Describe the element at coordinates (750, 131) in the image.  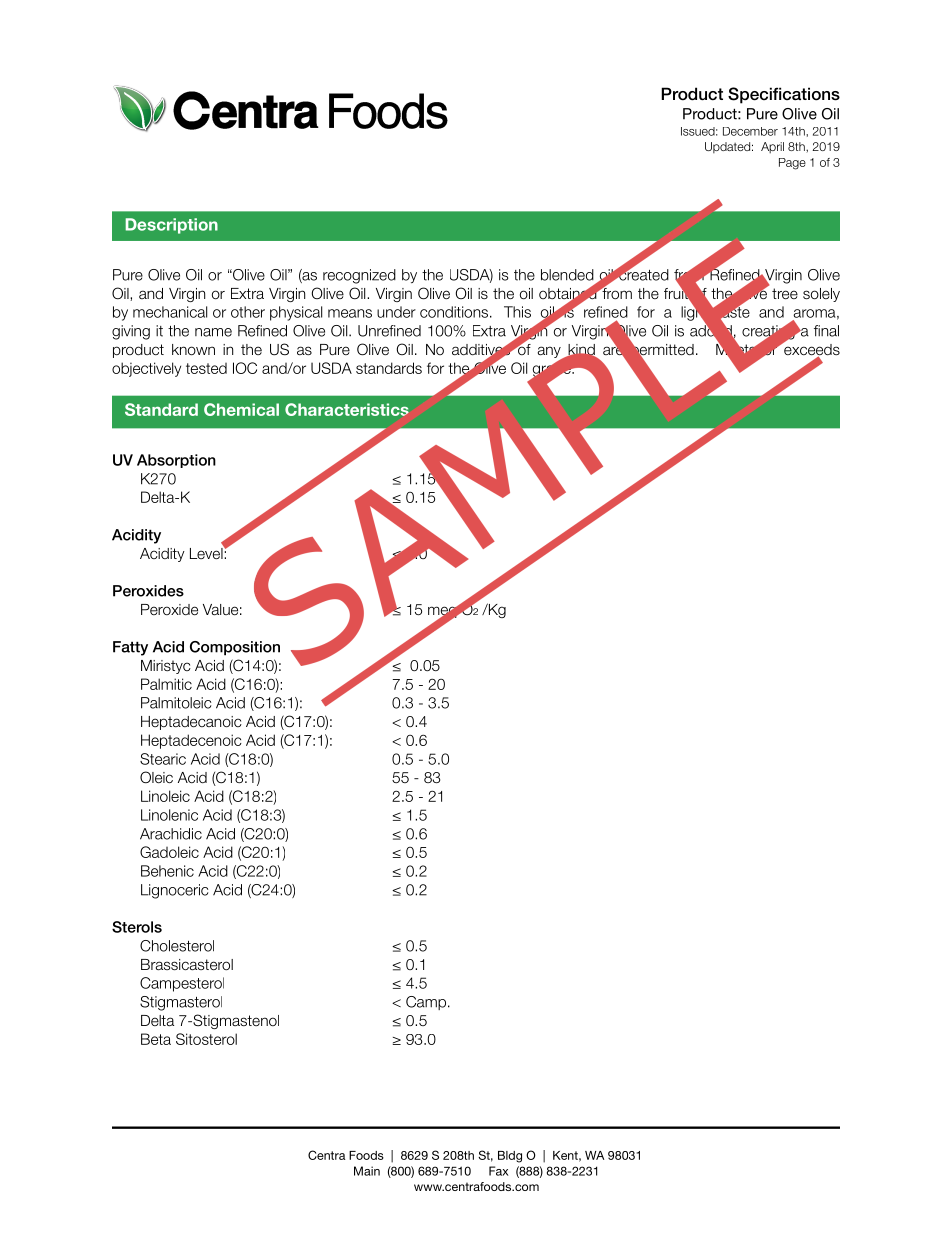
I see `December` at that location.
